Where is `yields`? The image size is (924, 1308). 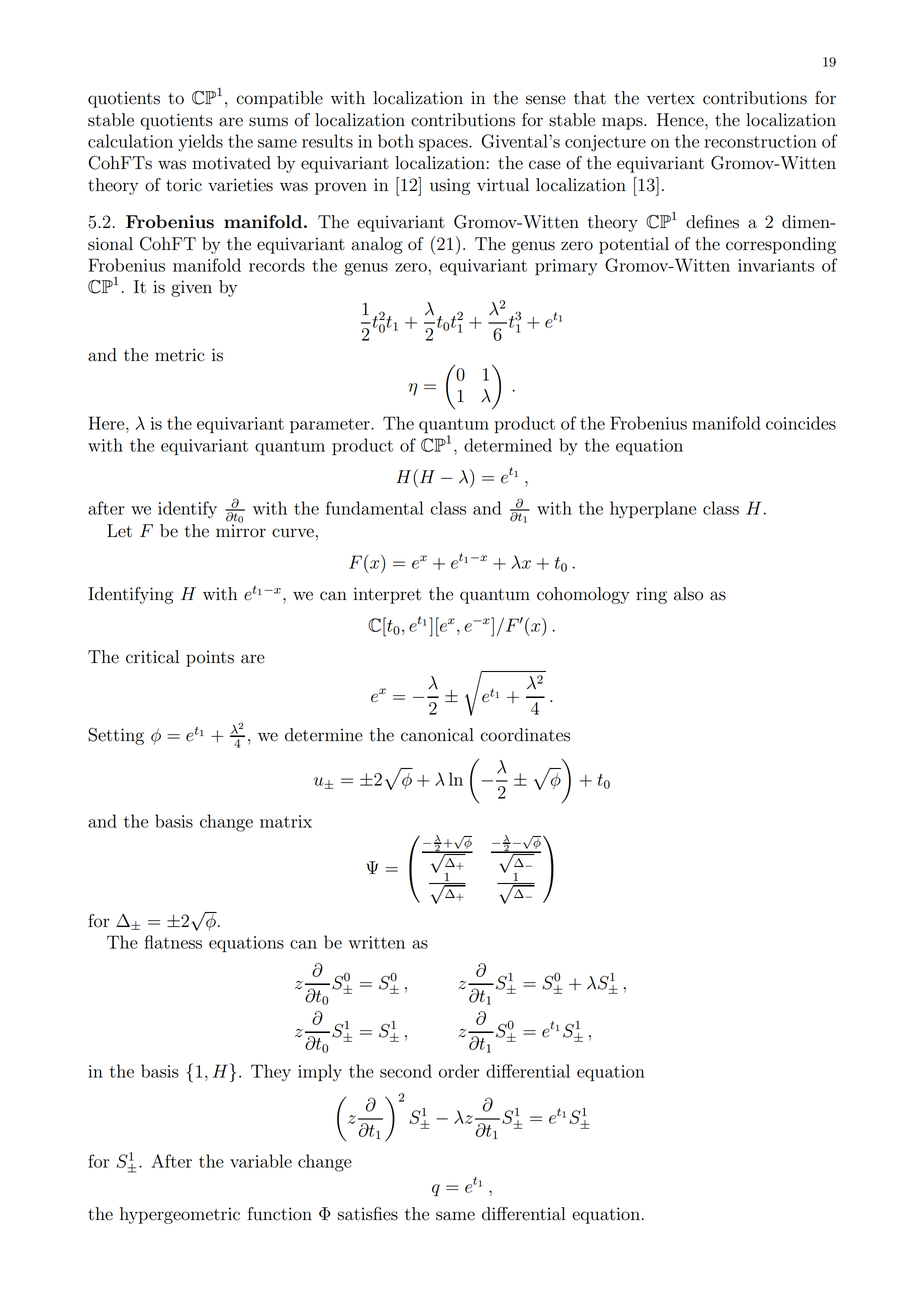 yields is located at coordinates (200, 143).
